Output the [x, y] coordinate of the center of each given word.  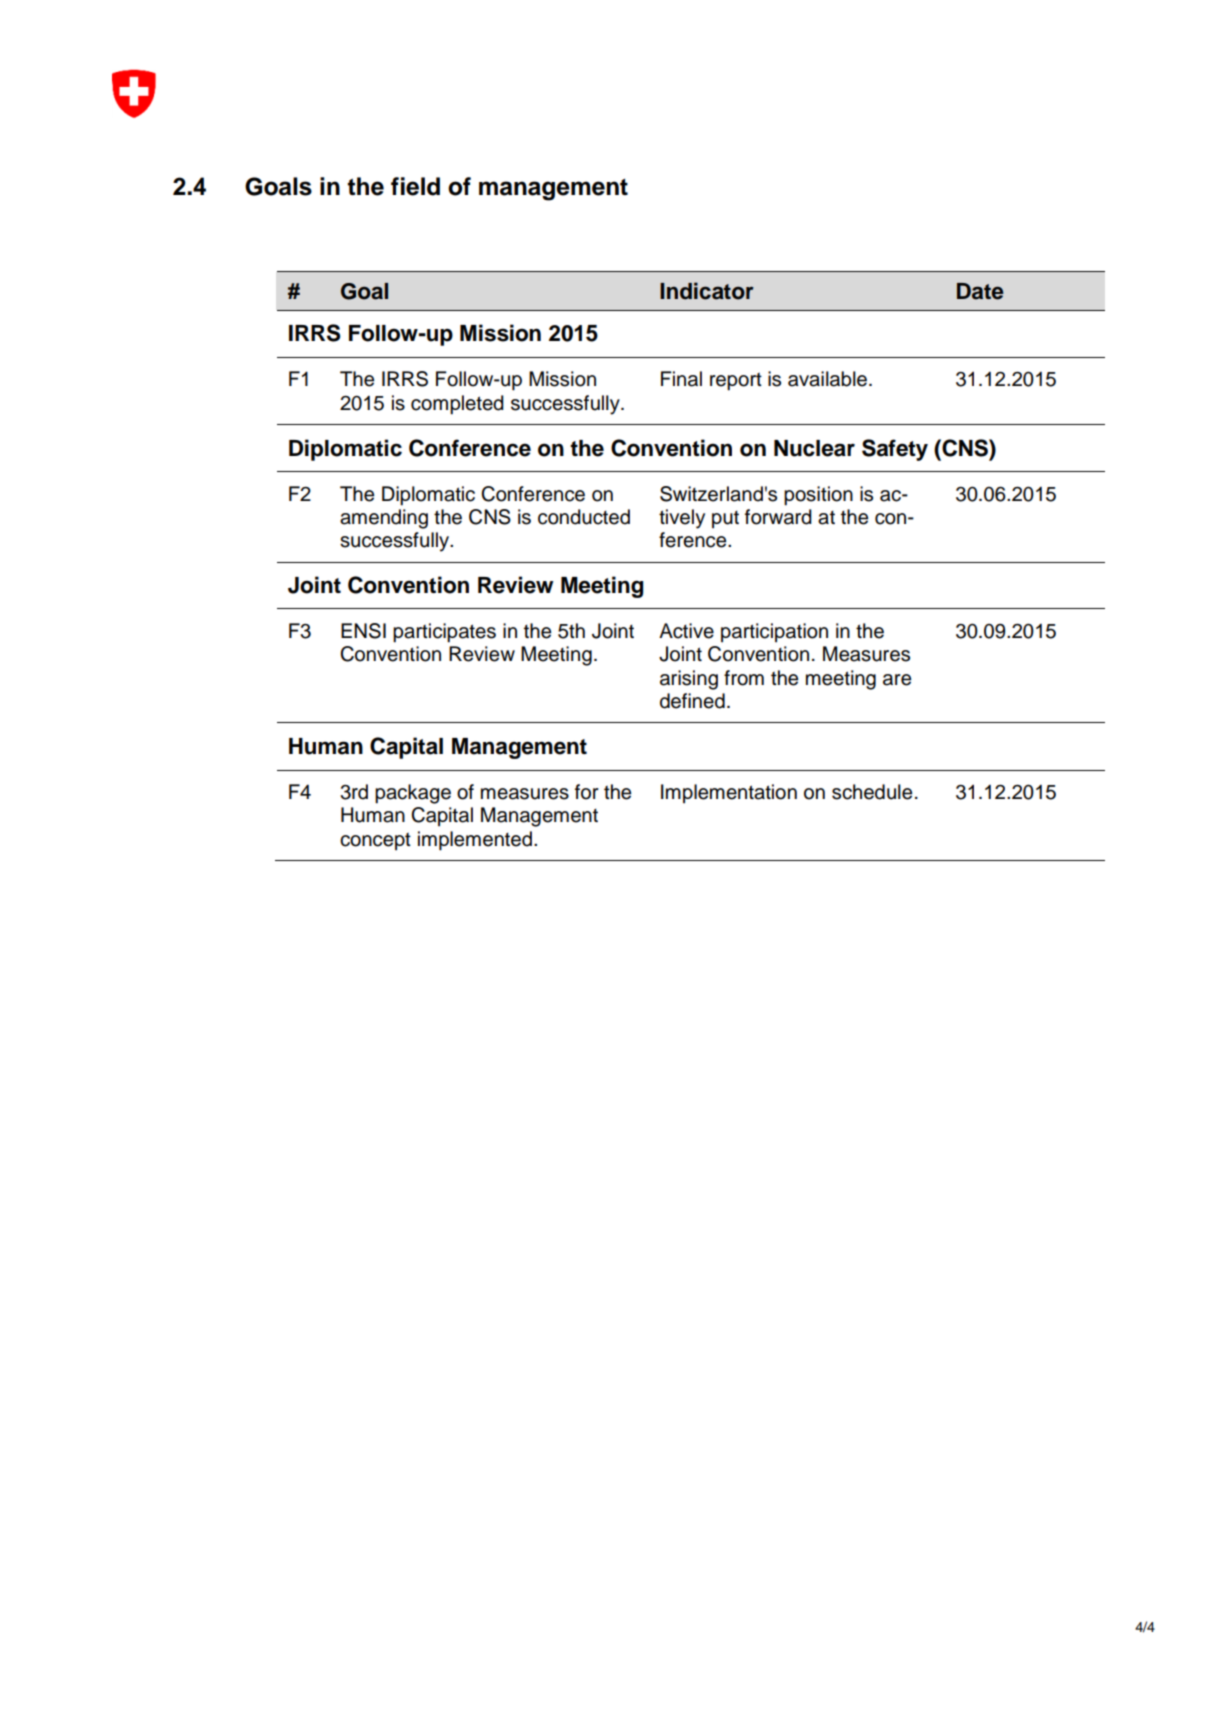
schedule [872, 792]
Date [980, 291]
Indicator [707, 291]
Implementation [729, 793]
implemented [475, 841]
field [415, 186]
